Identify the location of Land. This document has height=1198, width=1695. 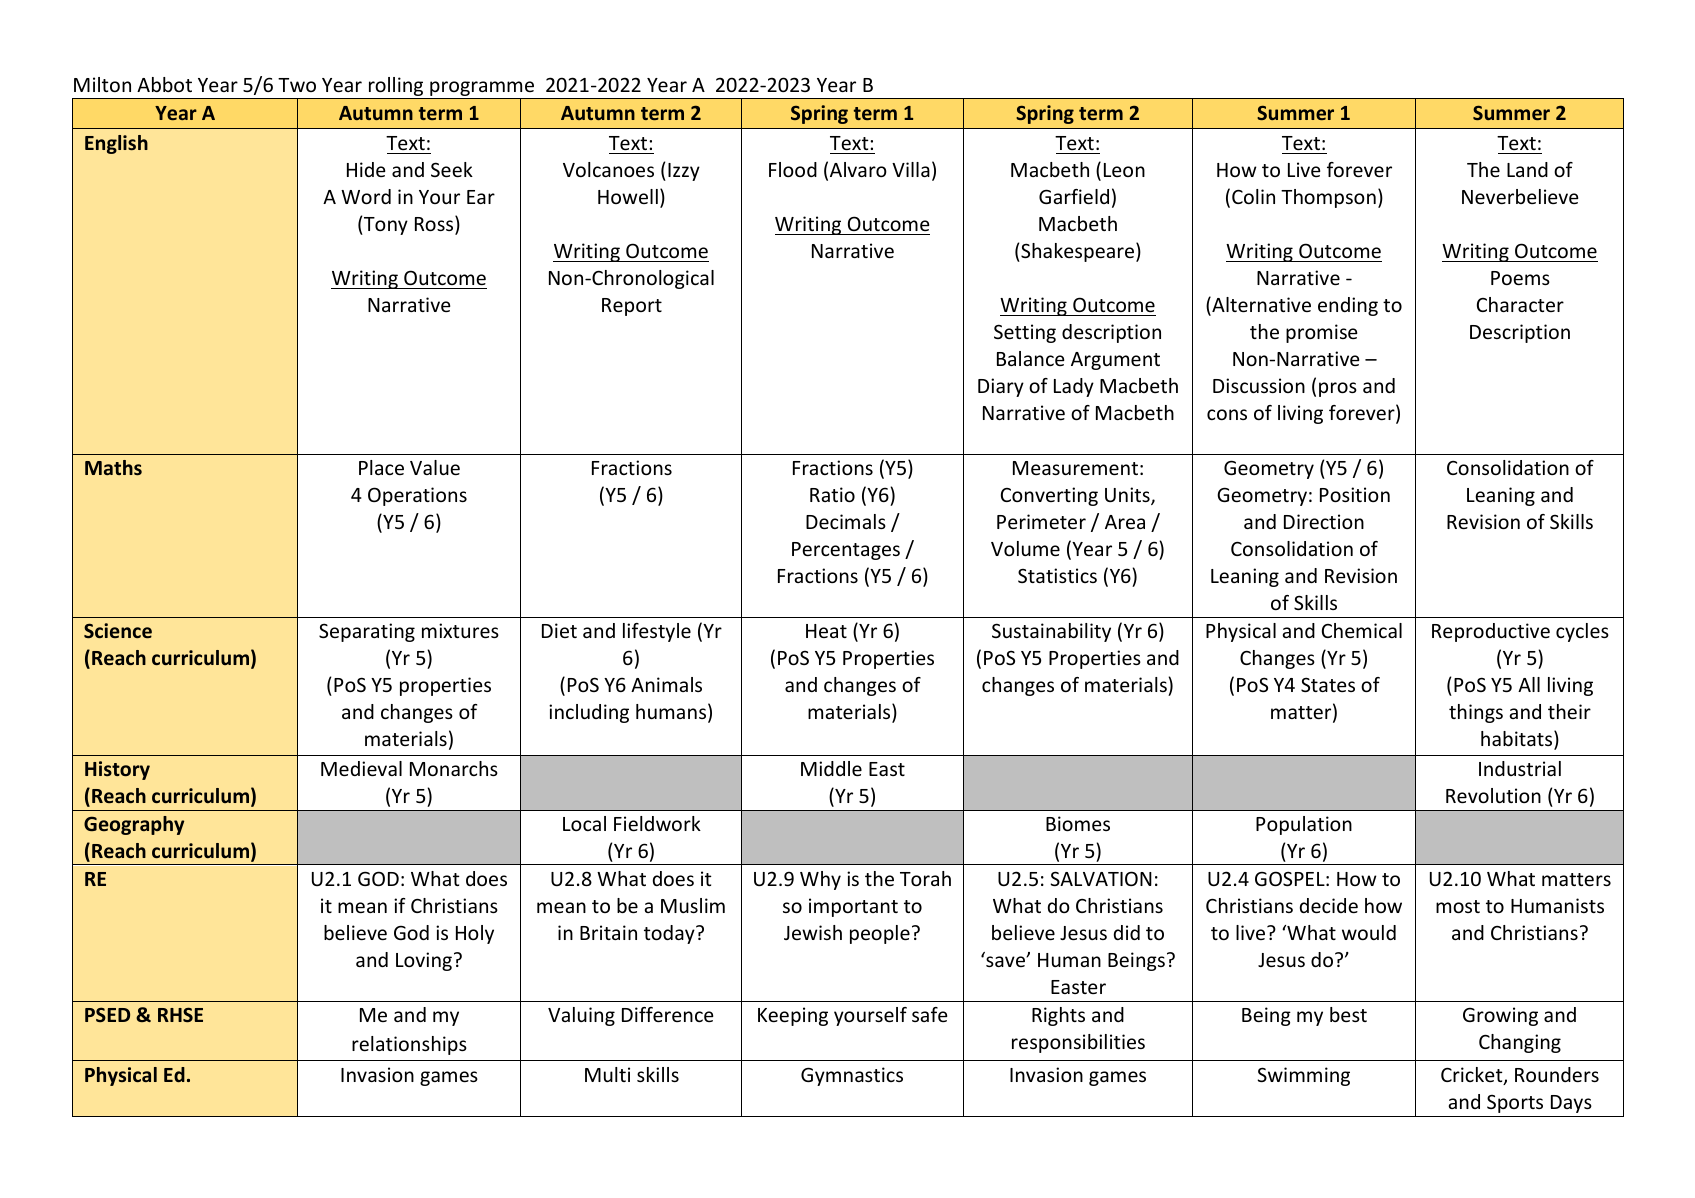
(1527, 169).
